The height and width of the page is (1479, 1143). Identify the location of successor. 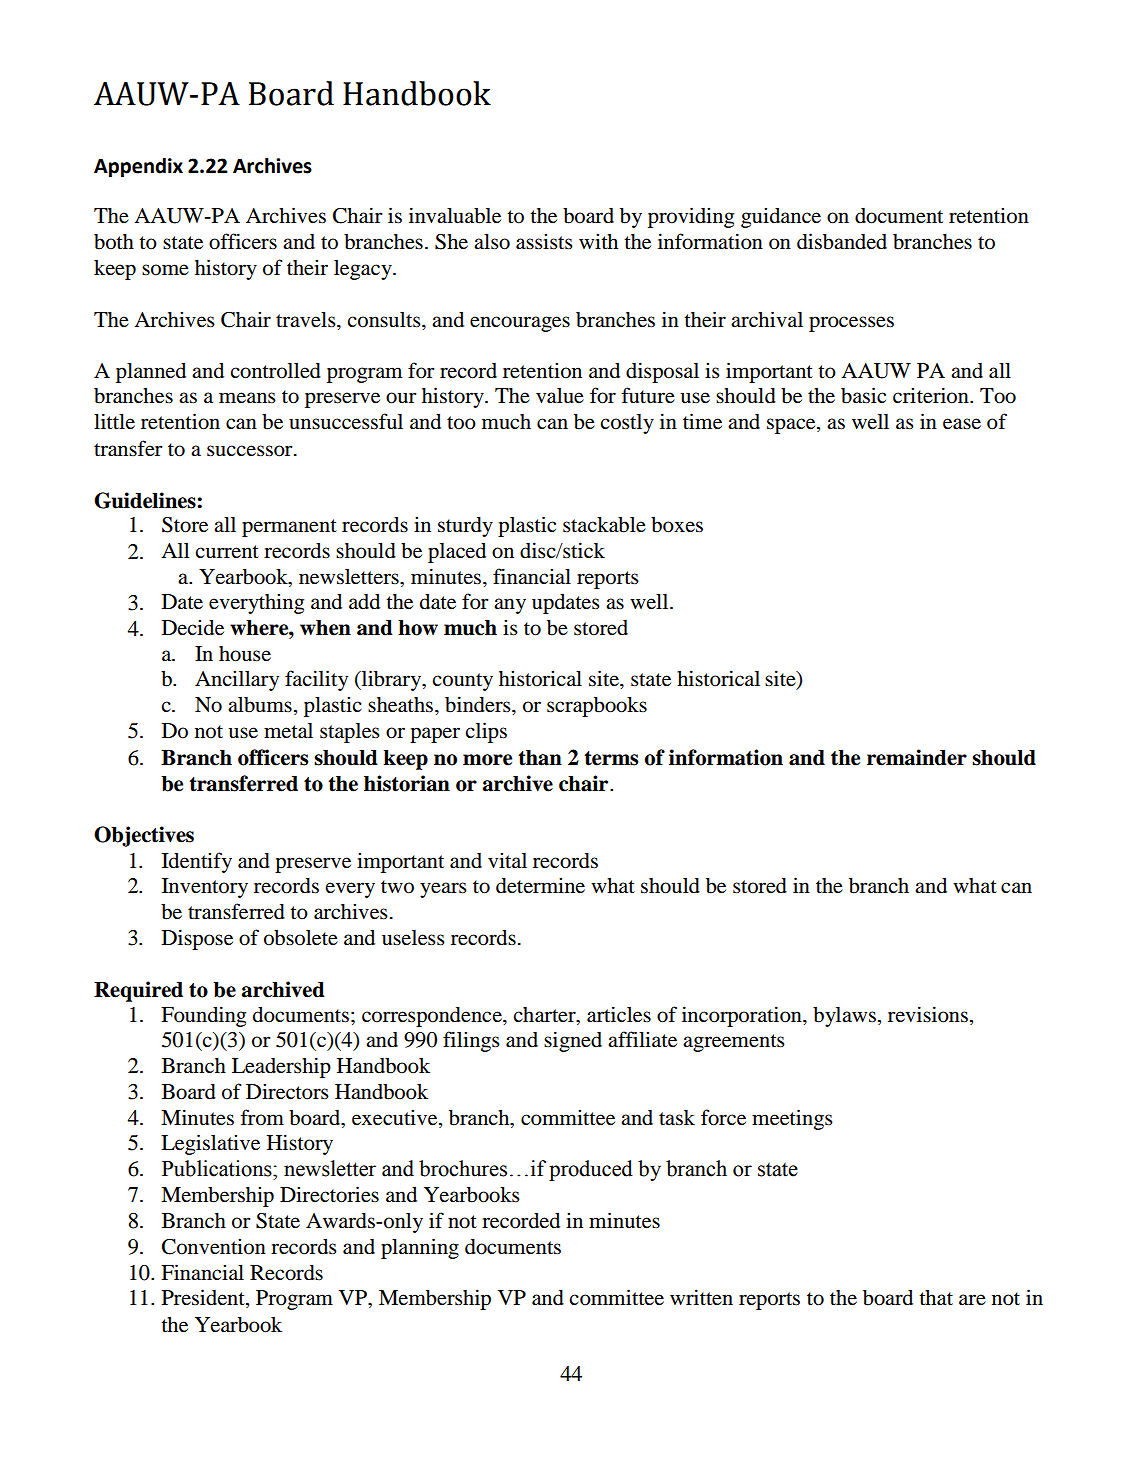
(251, 451).
